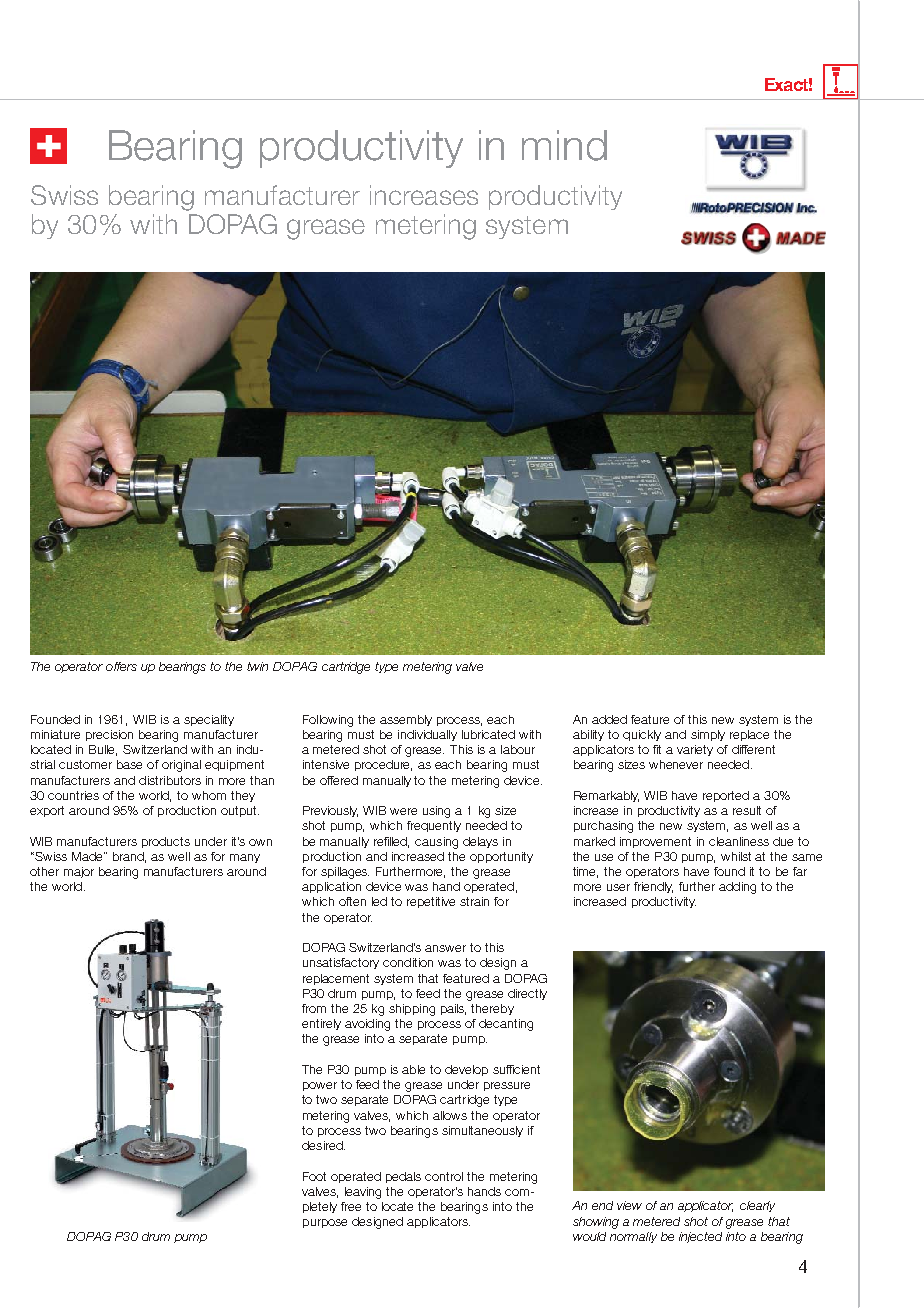 The height and width of the image is (1308, 924). What do you see at coordinates (564, 145) in the image?
I see `mind` at bounding box center [564, 145].
